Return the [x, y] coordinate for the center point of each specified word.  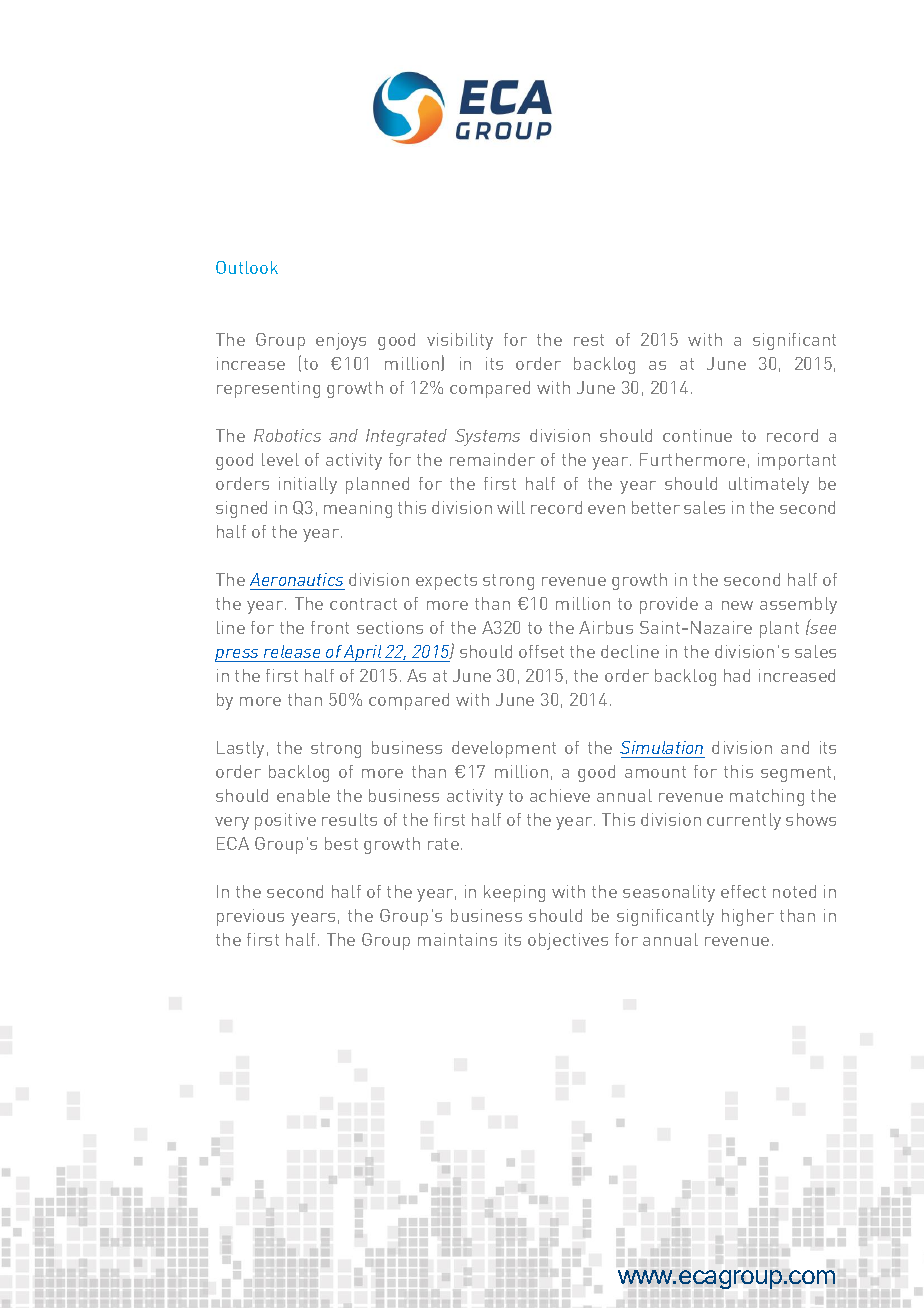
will [511, 507]
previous [250, 917]
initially [308, 485]
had [737, 675]
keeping [514, 893]
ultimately [769, 485]
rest [589, 340]
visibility [460, 341]
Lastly [240, 749]
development [504, 749]
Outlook [247, 267]
